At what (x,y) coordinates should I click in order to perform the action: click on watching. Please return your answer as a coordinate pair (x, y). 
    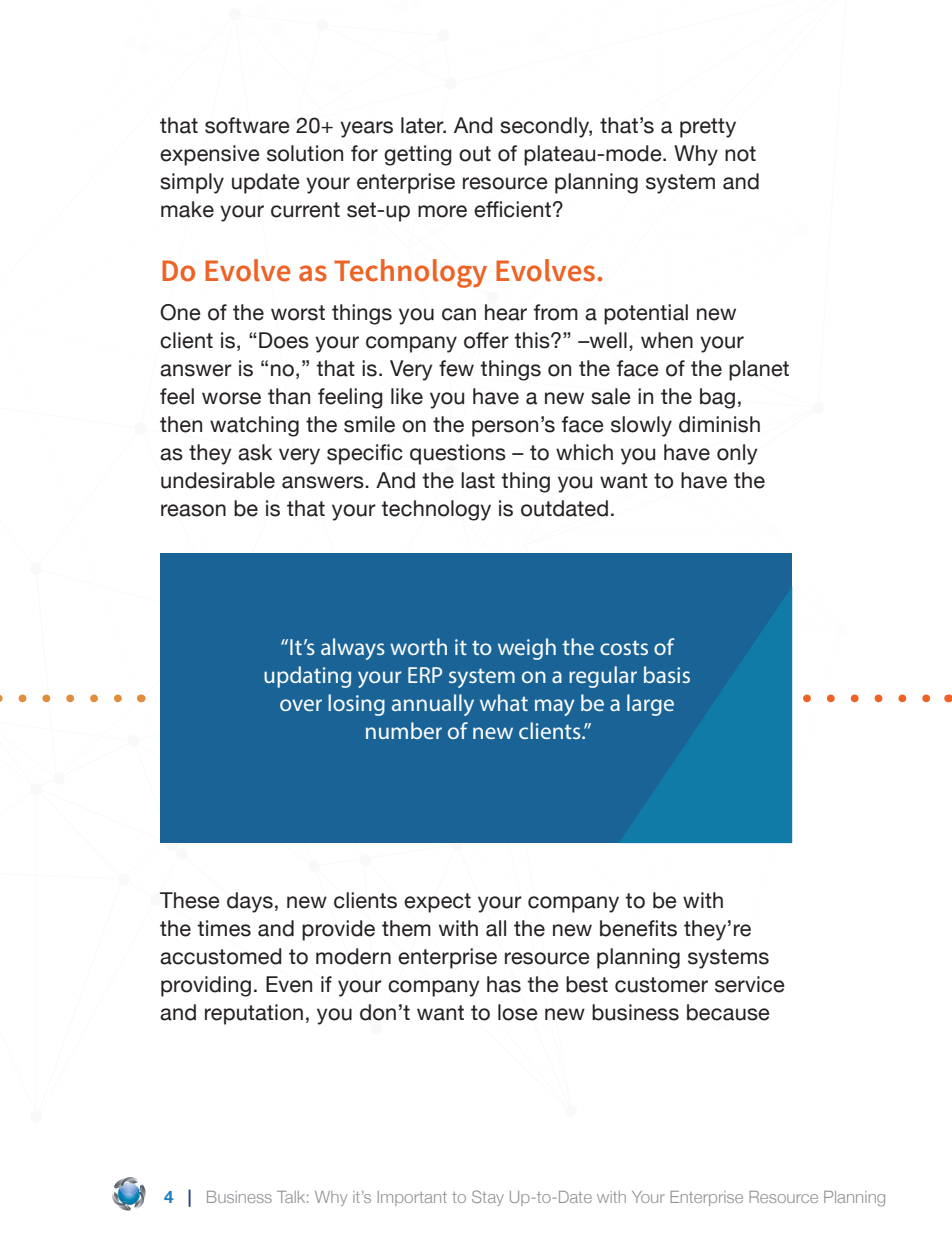
    Looking at the image, I should click on (254, 426).
